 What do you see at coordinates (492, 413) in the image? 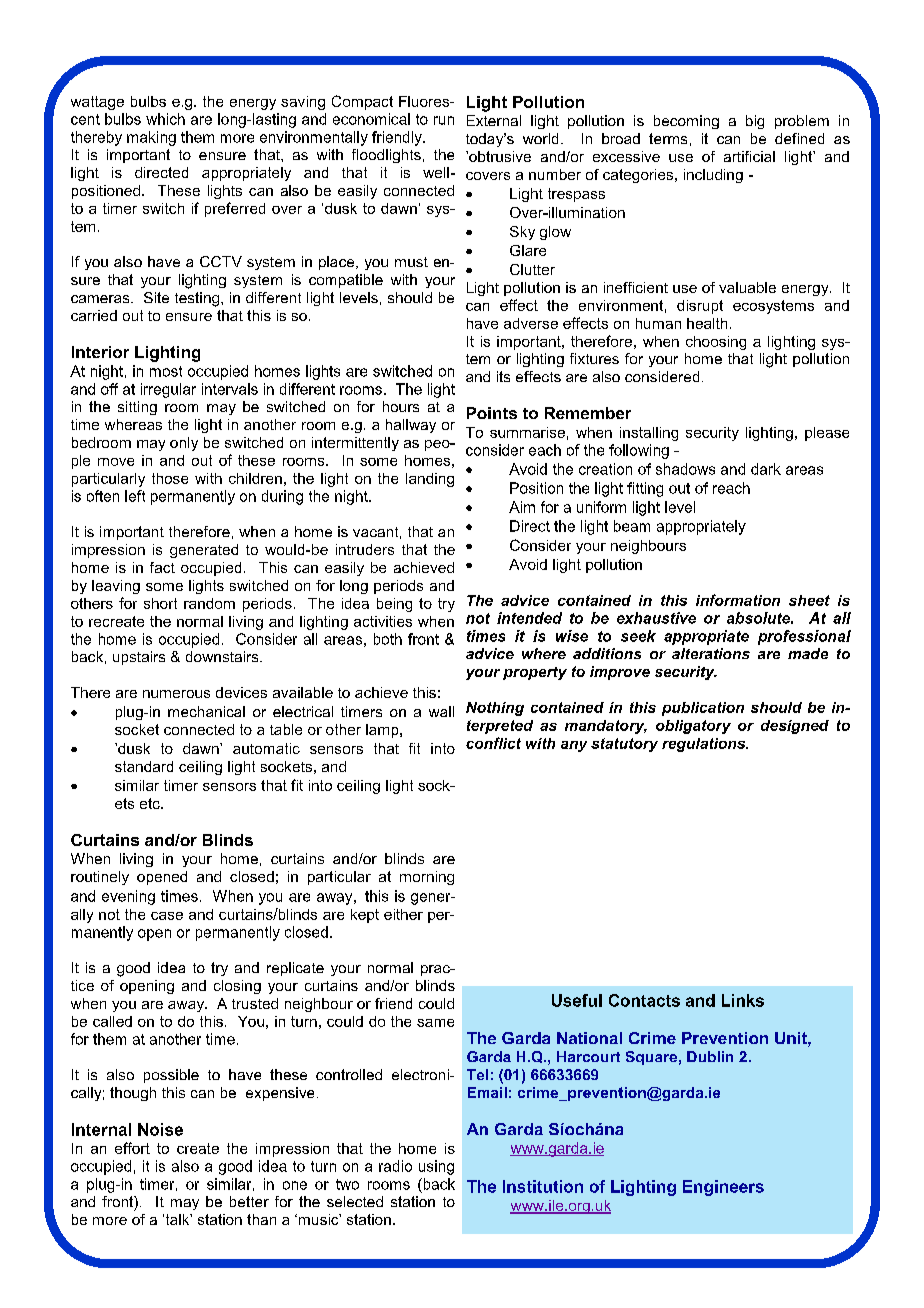
I see `Points` at bounding box center [492, 413].
